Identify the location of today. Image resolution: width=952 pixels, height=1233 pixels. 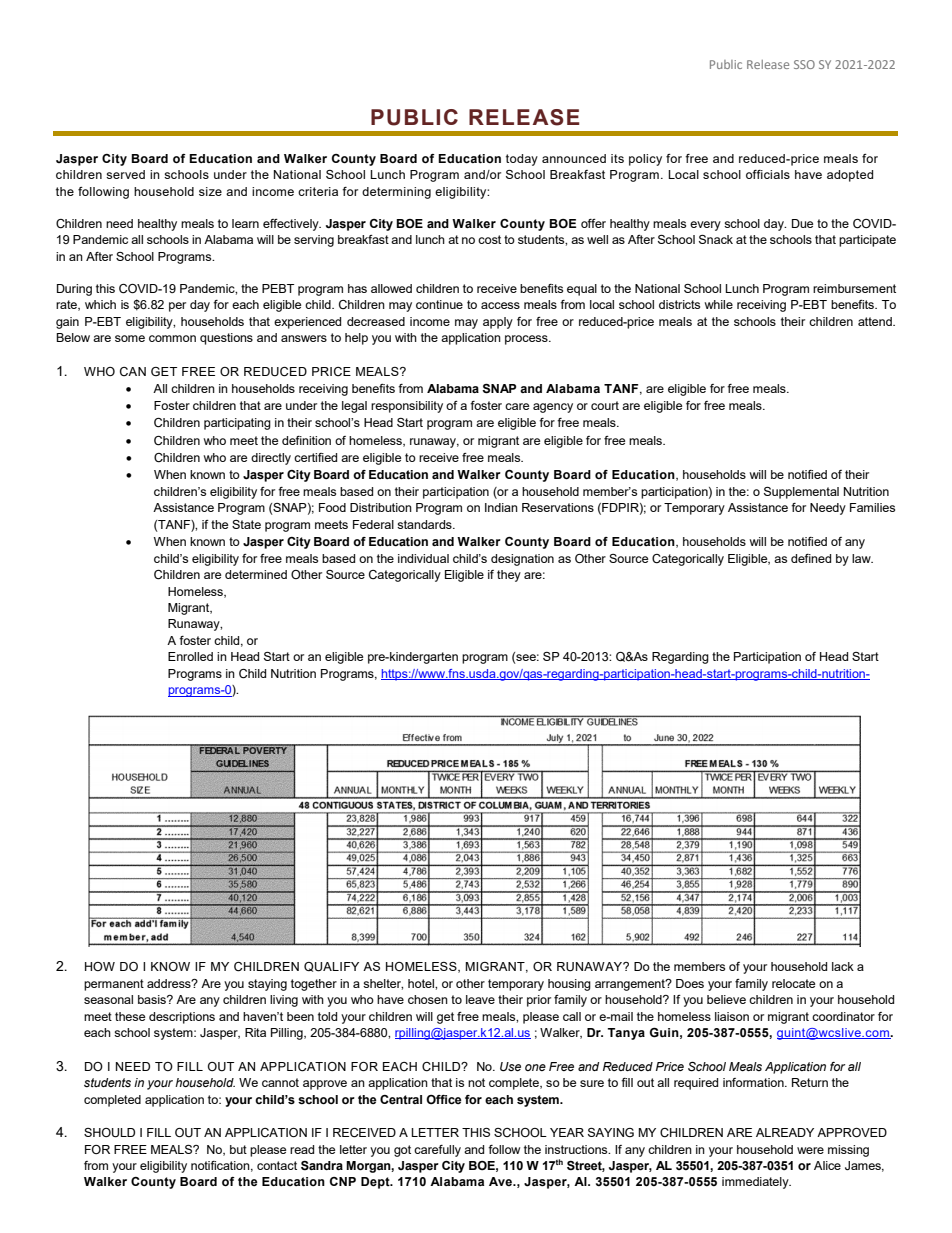
(522, 160).
